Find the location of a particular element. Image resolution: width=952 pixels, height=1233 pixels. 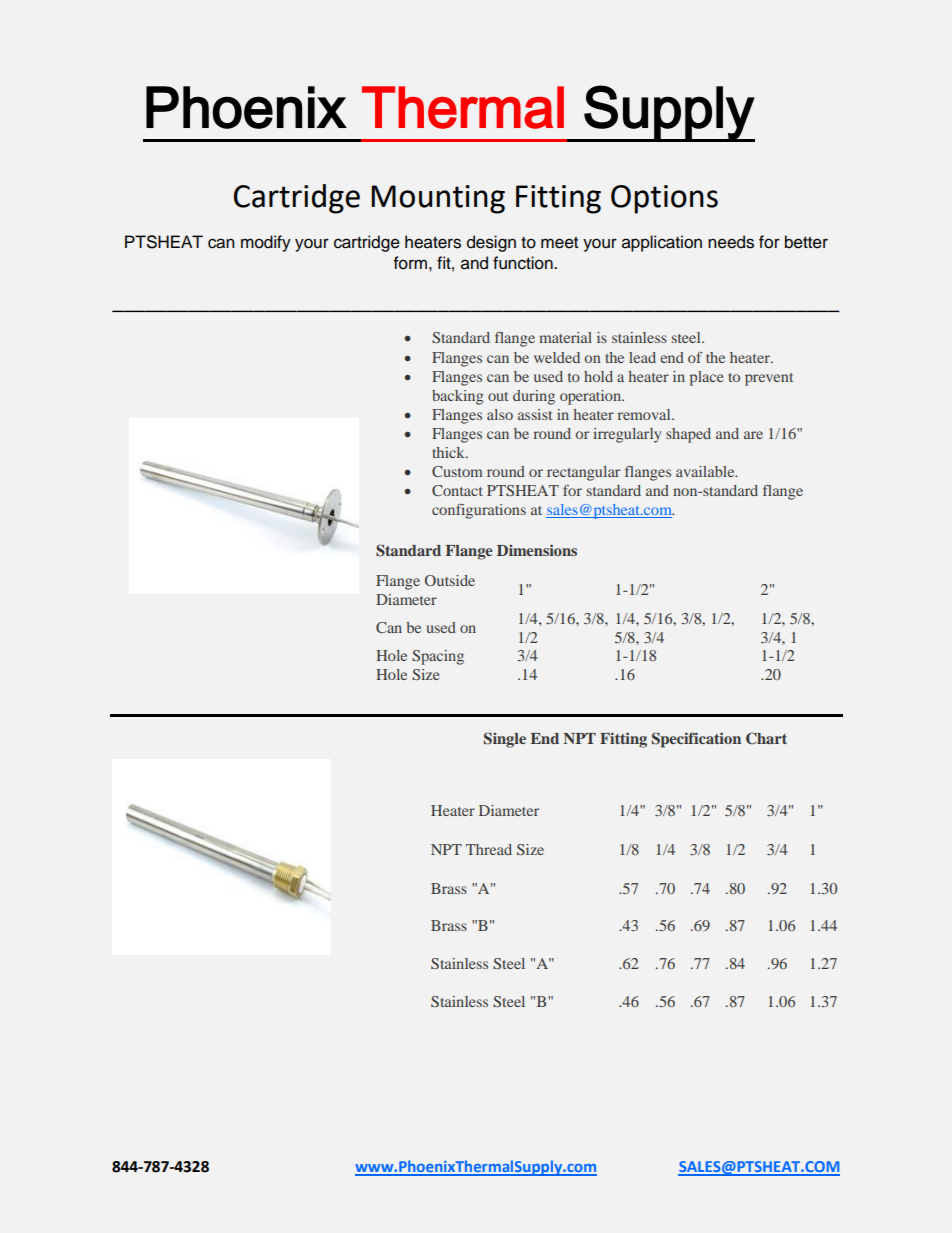

thick is located at coordinates (449, 452).
